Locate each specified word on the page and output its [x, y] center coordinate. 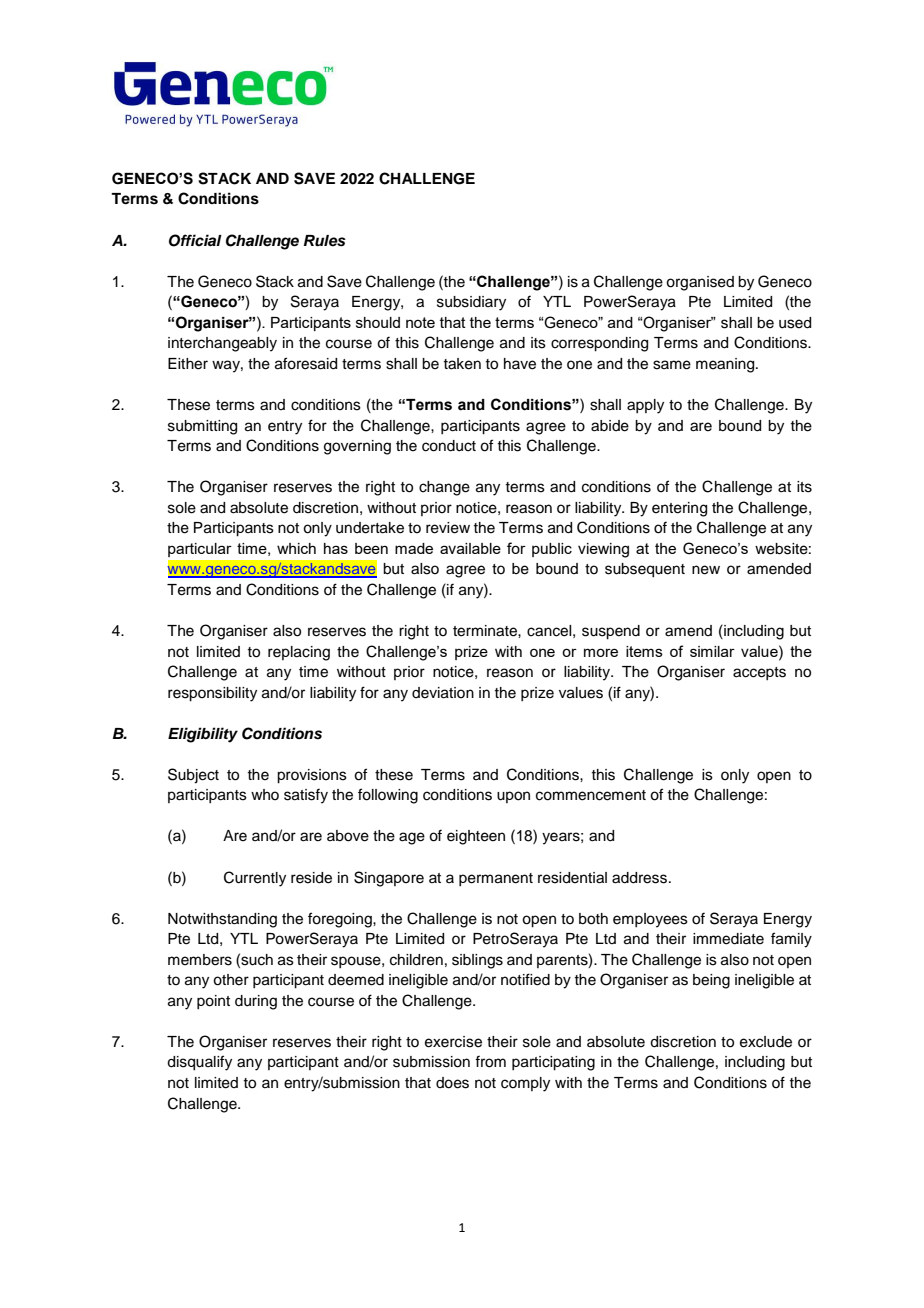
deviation [443, 693]
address [639, 878]
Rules [325, 241]
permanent [496, 879]
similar [712, 651]
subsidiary [471, 303]
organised [700, 283]
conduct [449, 446]
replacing [299, 653]
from [490, 1061]
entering [679, 509]
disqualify [199, 1063]
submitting [202, 427]
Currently [255, 879]
